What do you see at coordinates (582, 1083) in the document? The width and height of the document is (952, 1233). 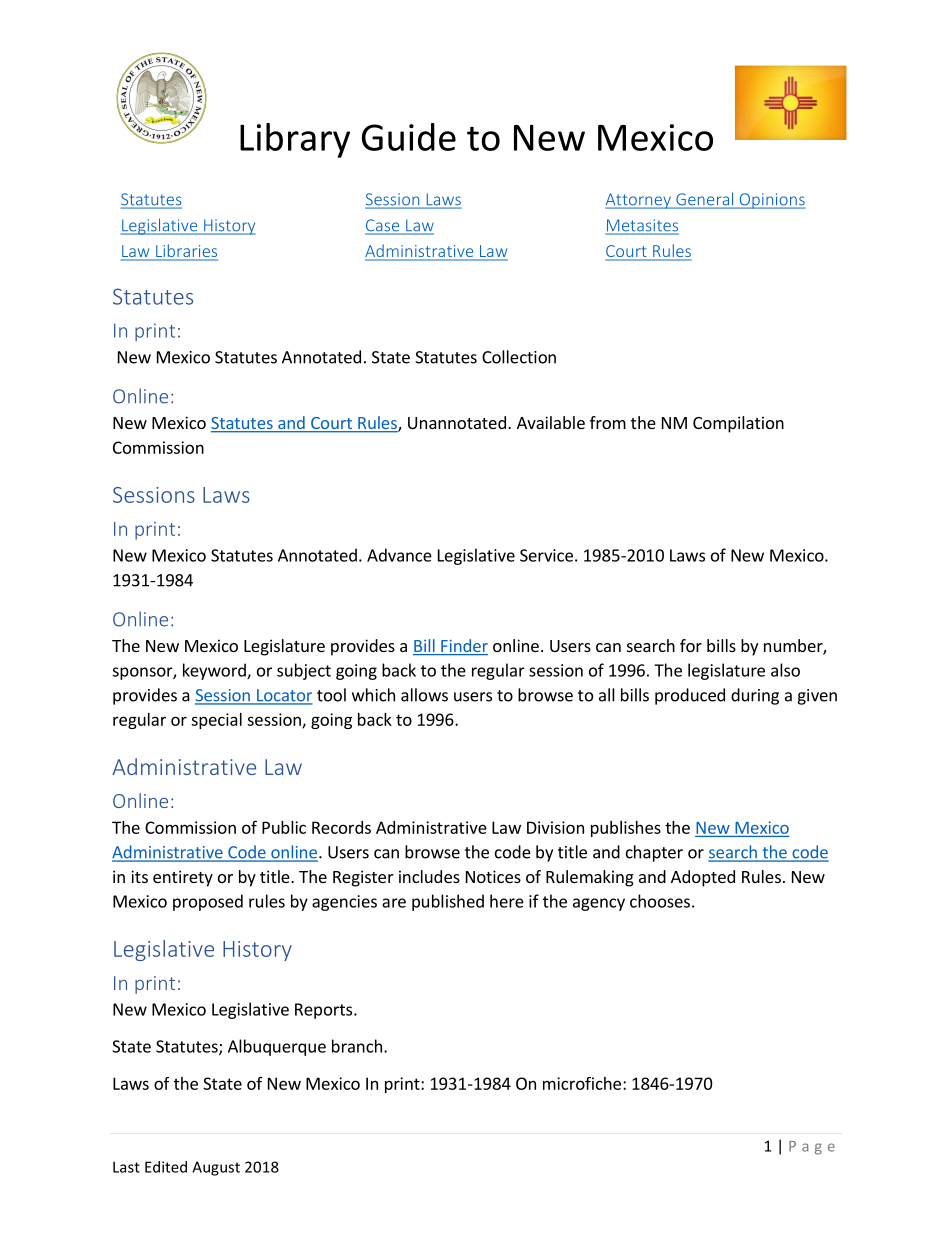 I see `microfiche` at bounding box center [582, 1083].
